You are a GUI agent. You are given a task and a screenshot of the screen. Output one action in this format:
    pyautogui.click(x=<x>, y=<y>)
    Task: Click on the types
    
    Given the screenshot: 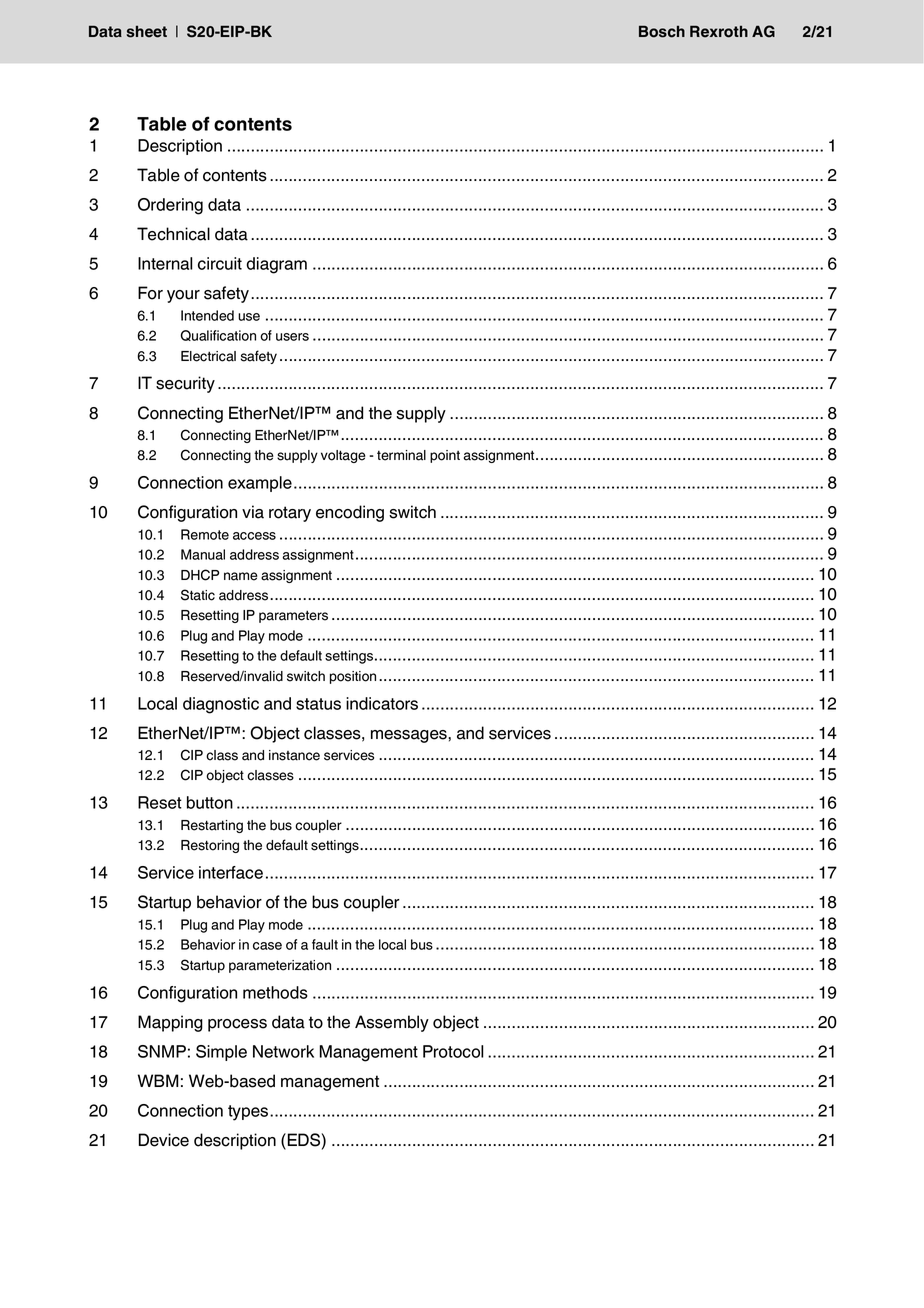 What is the action you would take?
    pyautogui.click(x=248, y=1113)
